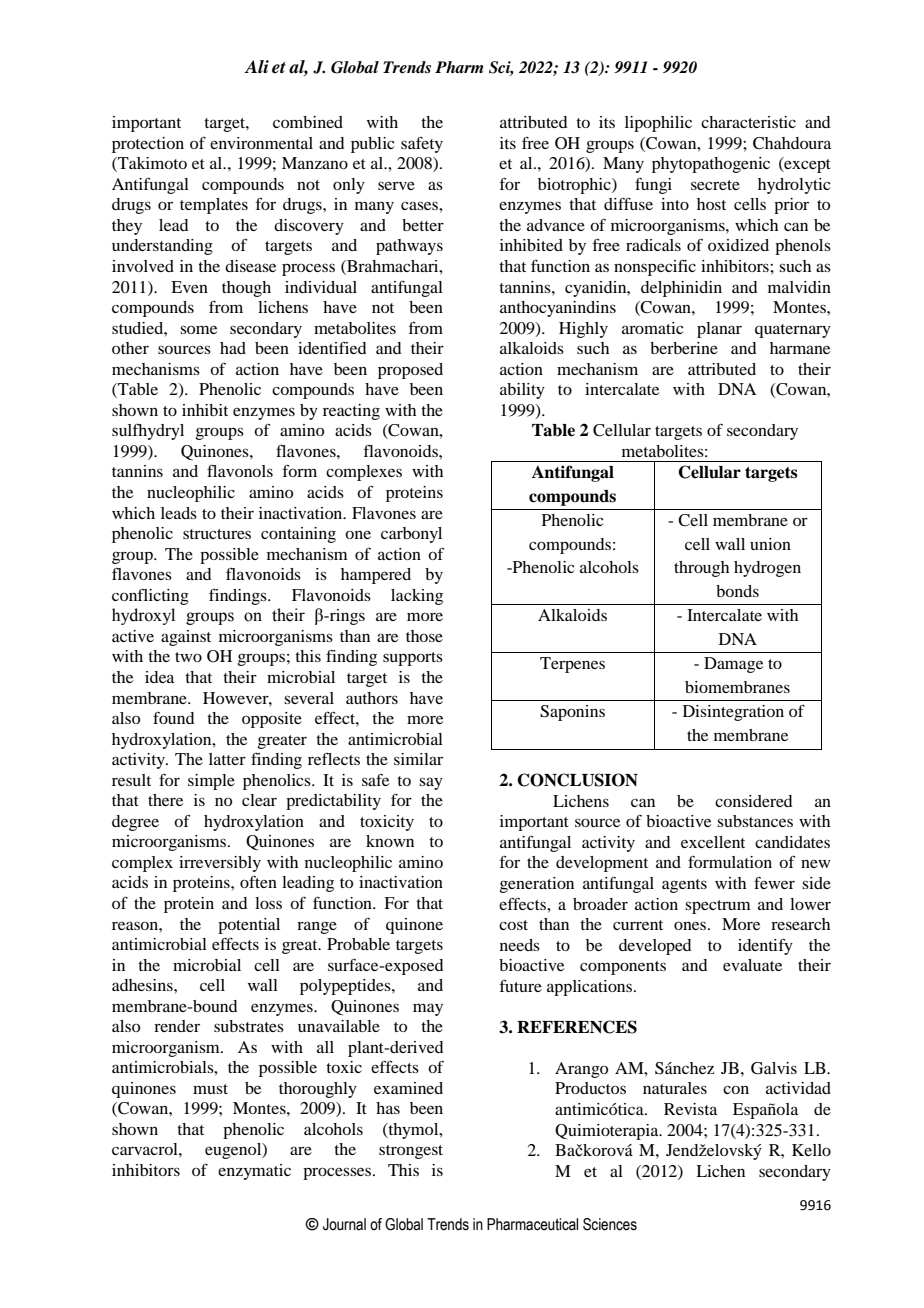  Describe the element at coordinates (719, 330) in the screenshot. I see `planar` at that location.
